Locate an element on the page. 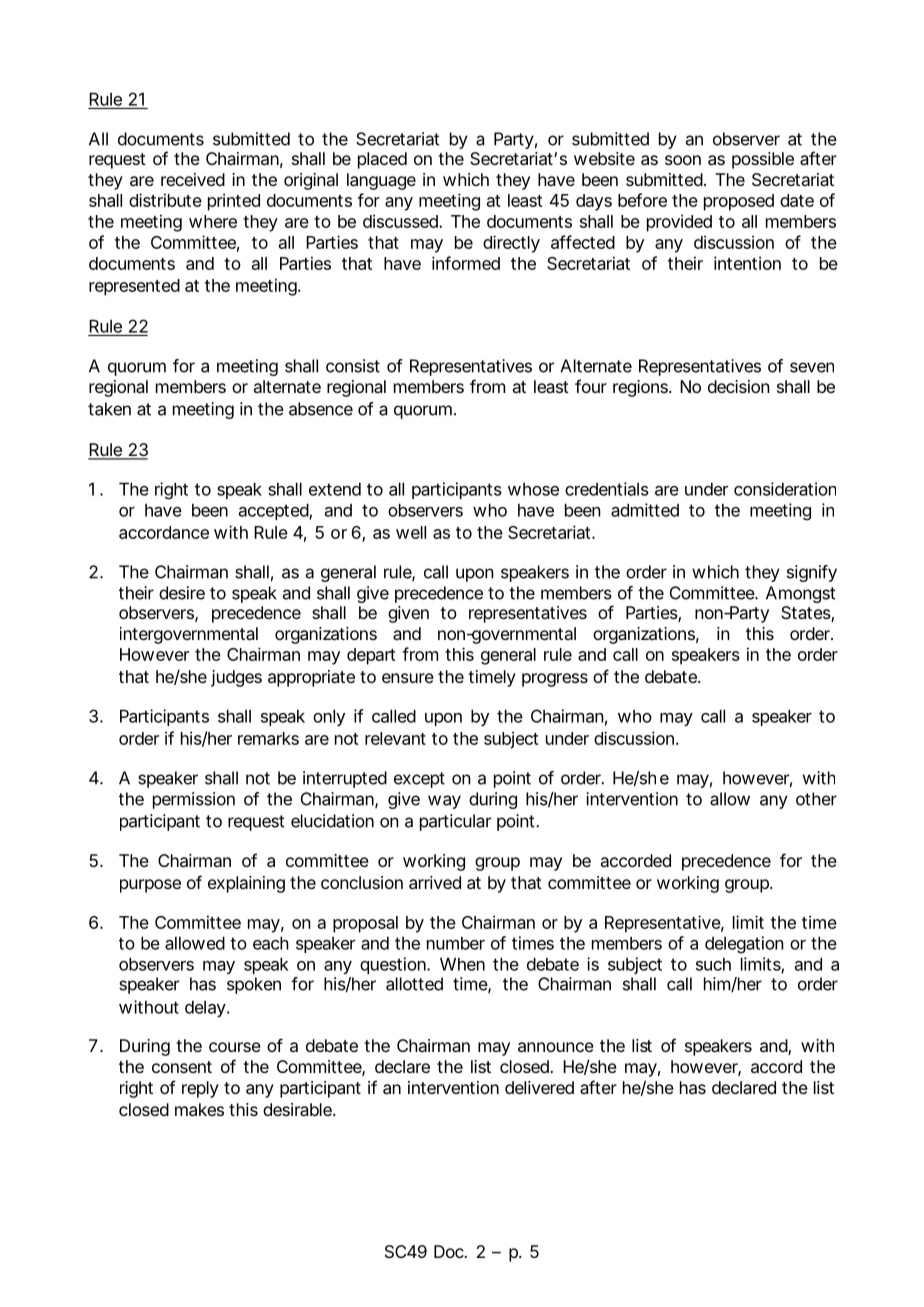 This page has width=924, height=1307. reply is located at coordinates (200, 1089).
